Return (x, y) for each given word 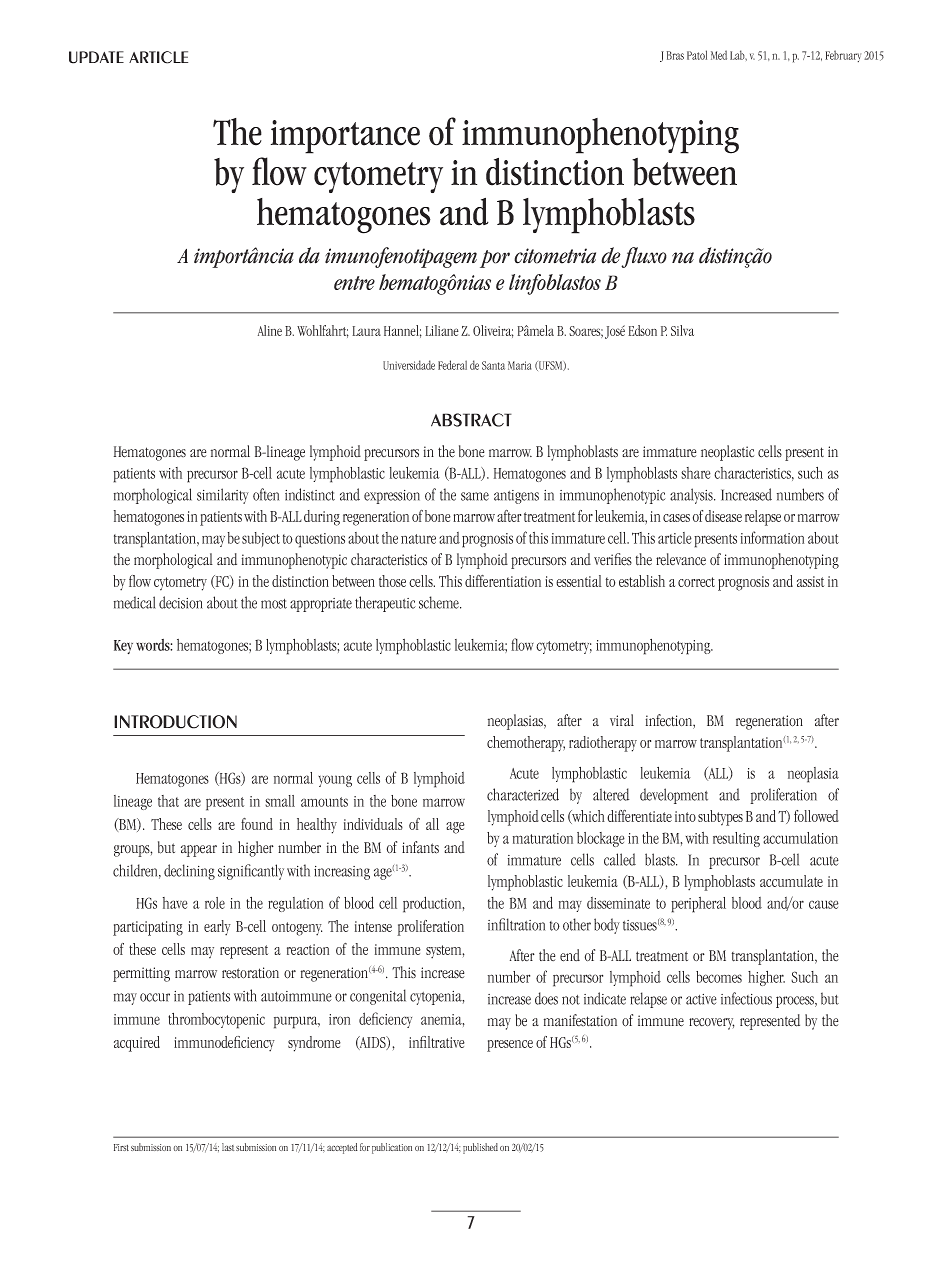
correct (696, 582)
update (96, 57)
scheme (440, 602)
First (121, 1147)
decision (181, 602)
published (480, 1148)
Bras (675, 55)
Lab (738, 55)
